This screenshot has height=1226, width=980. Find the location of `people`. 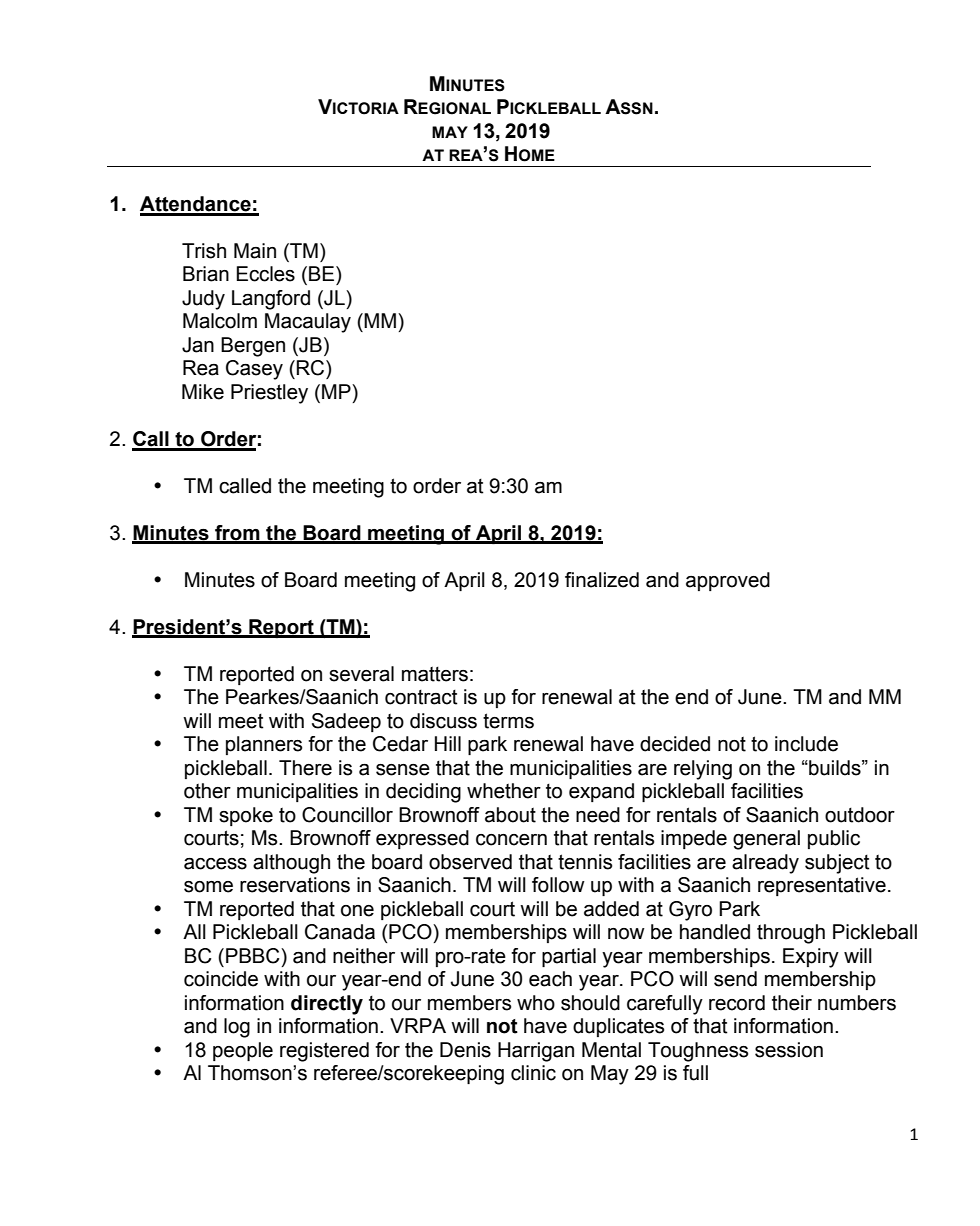

people is located at coordinates (243, 1051).
